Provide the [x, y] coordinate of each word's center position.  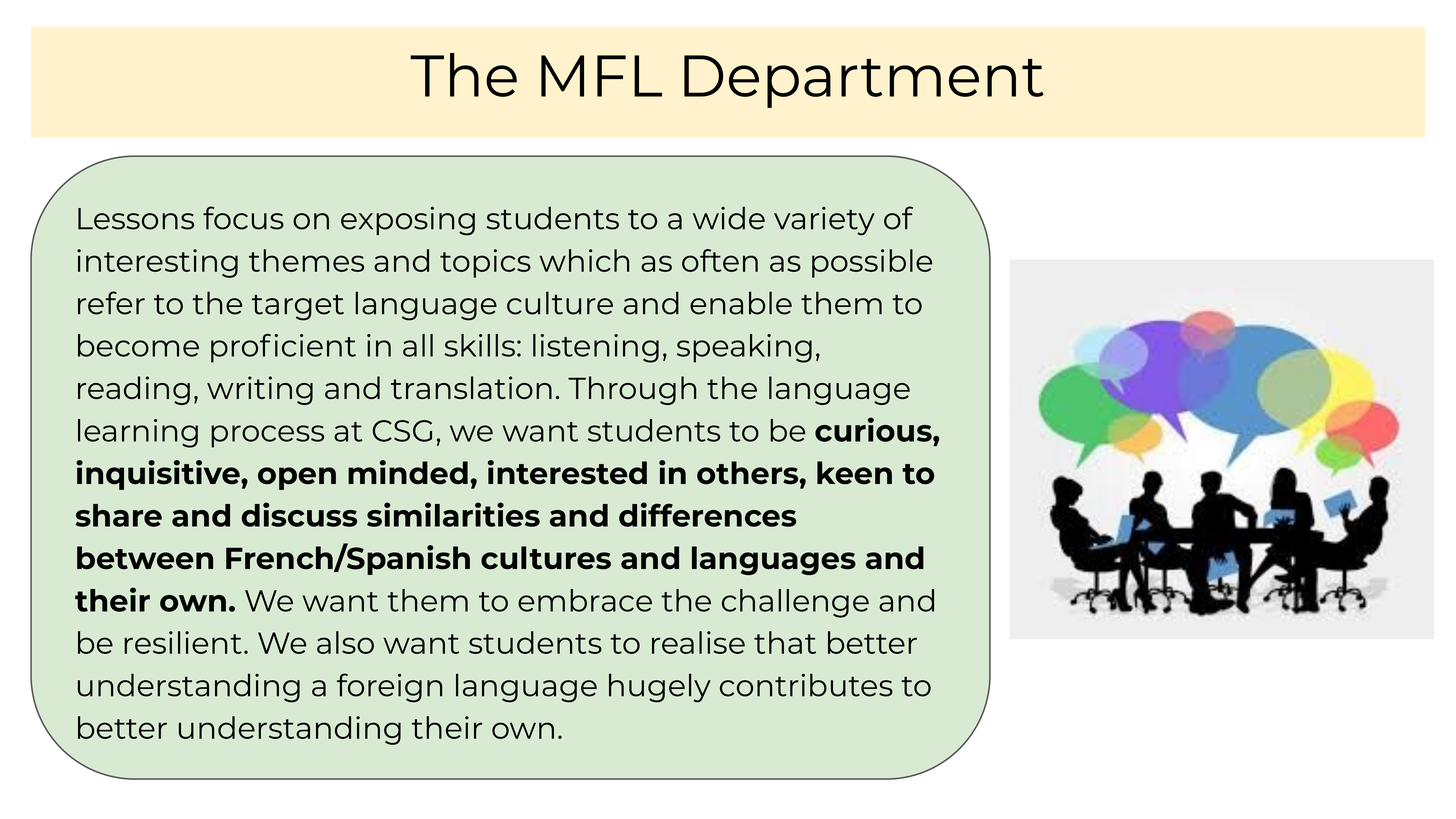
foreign [389, 688]
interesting [157, 263]
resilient [183, 642]
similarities [453, 514]
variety [824, 221]
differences [707, 514]
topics [485, 263]
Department [864, 81]
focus [243, 218]
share [119, 515]
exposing [408, 221]
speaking [744, 348]
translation [471, 387]
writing [260, 390]
